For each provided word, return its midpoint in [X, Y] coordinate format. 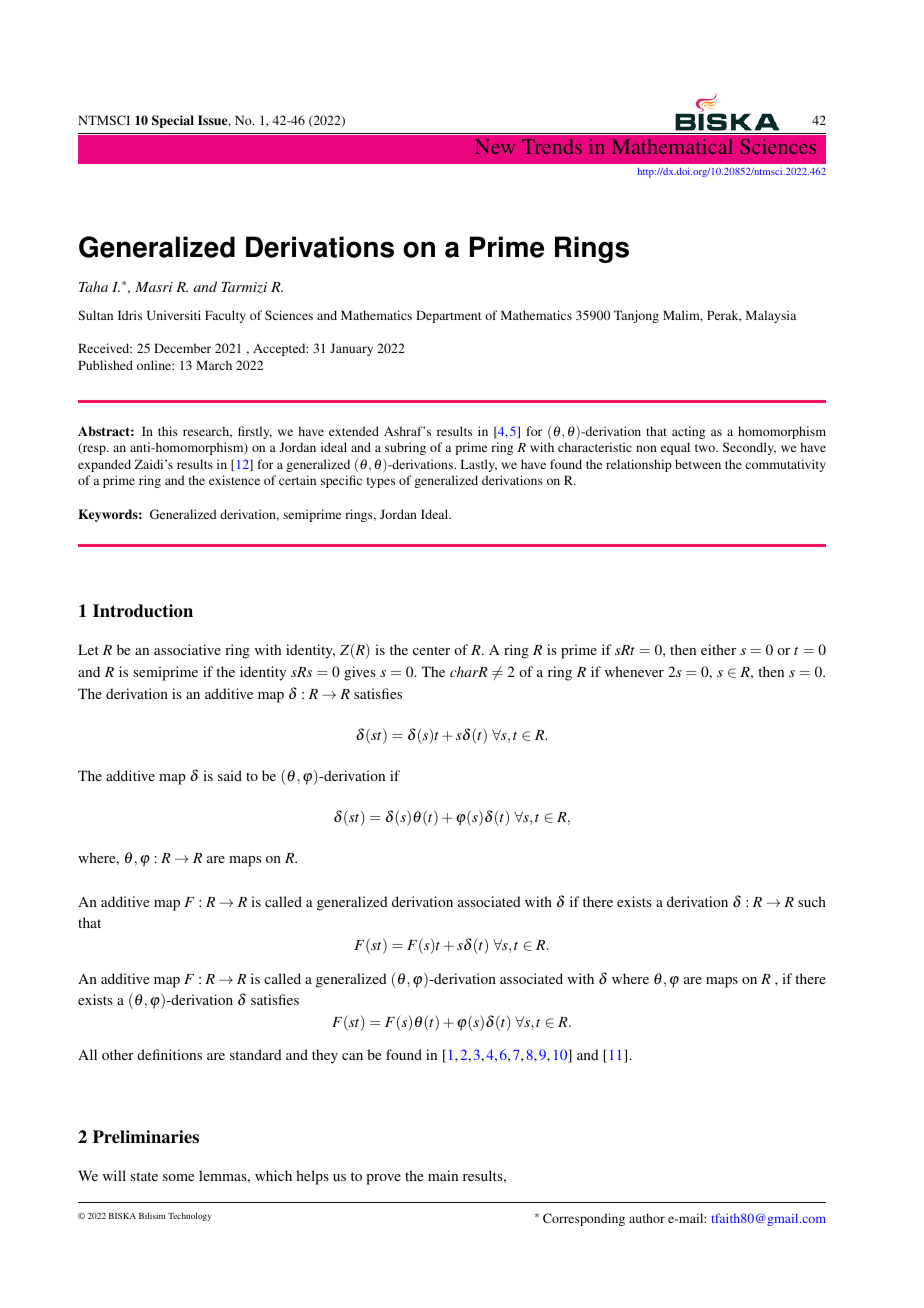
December [182, 348]
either [718, 649]
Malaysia [771, 316]
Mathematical [672, 146]
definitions [169, 1054]
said [230, 775]
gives [360, 673]
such [812, 901]
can [352, 1056]
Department [449, 316]
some [178, 1177]
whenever [634, 671]
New [495, 146]
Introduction [143, 611]
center [431, 650]
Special [173, 121]
